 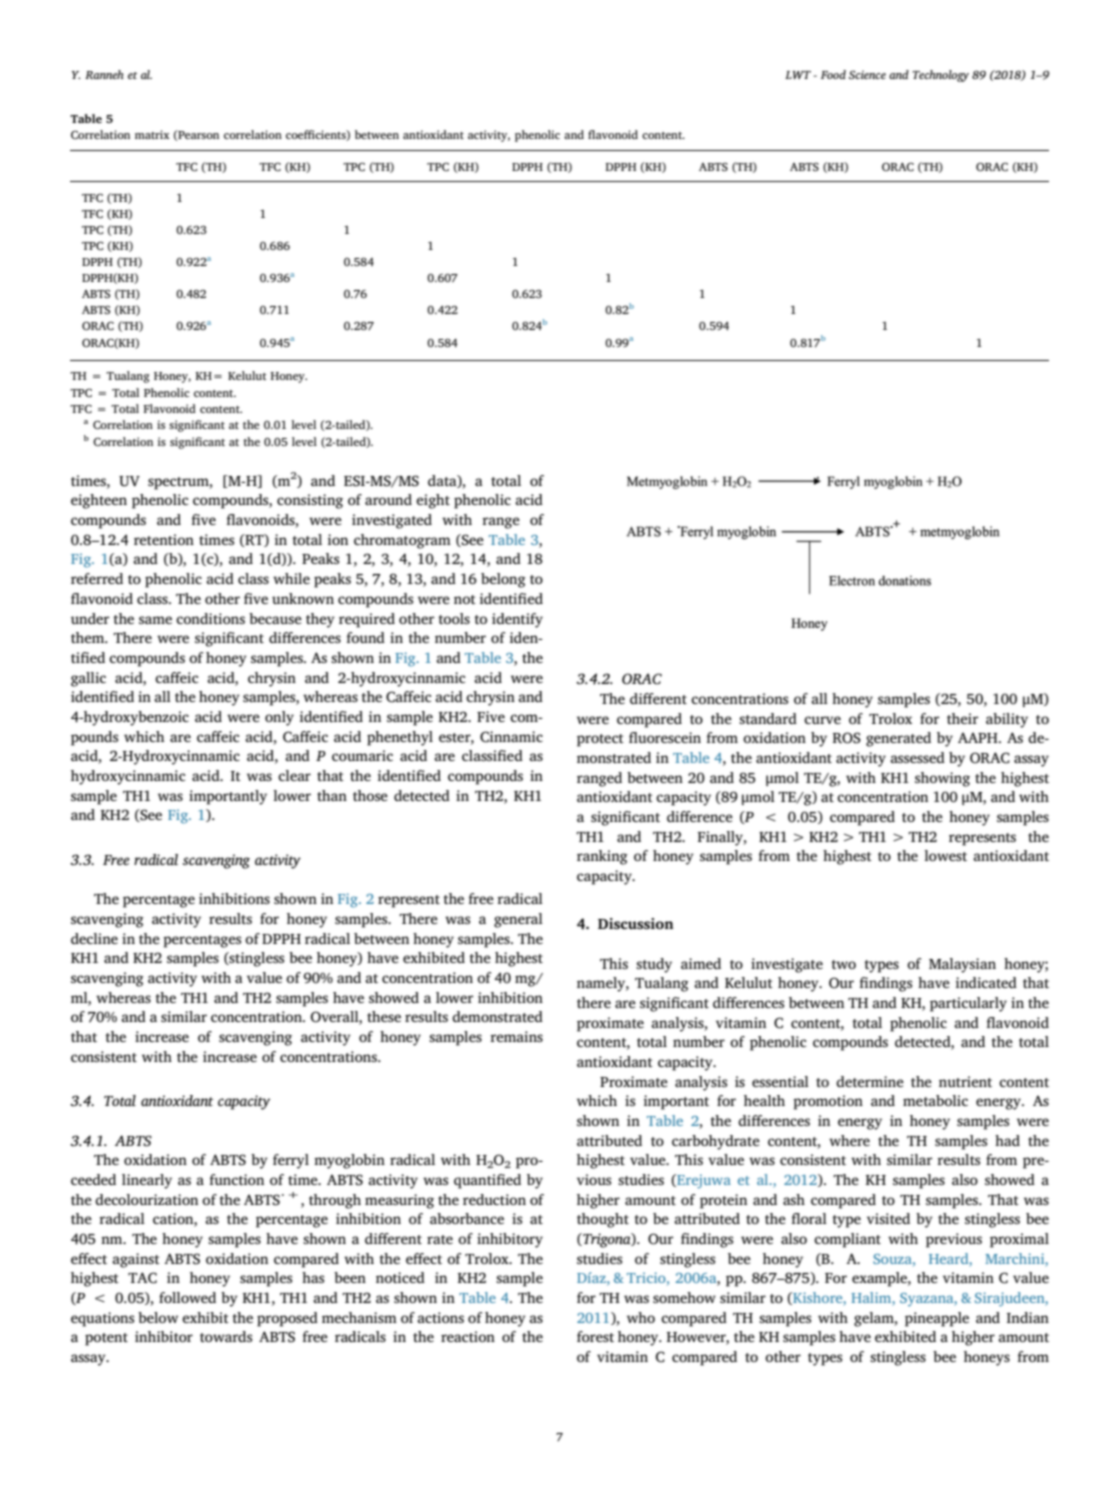 I want to click on followed, so click(x=187, y=1297).
